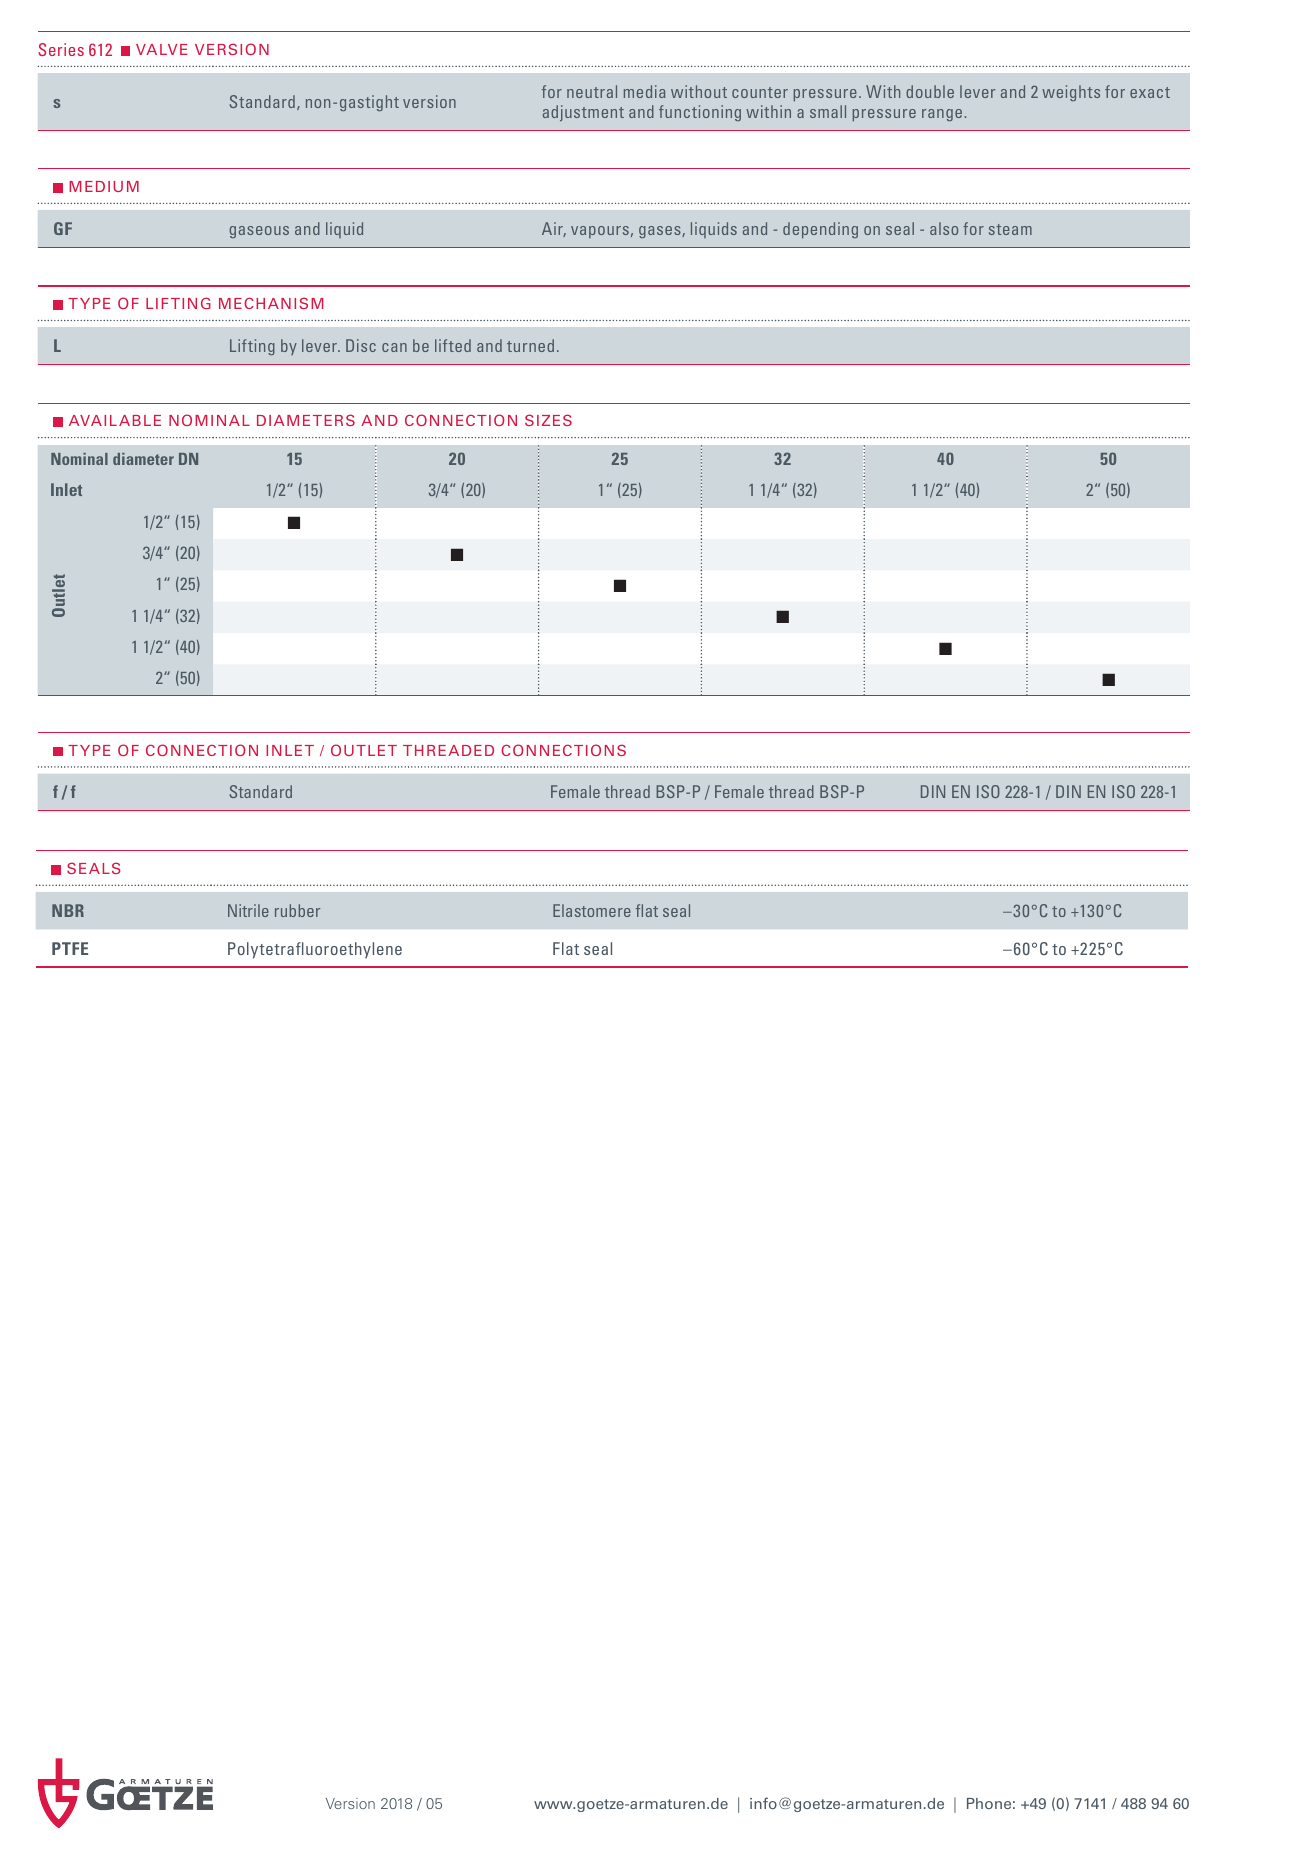 The image size is (1315, 1860). I want to click on SIZES, so click(548, 420).
